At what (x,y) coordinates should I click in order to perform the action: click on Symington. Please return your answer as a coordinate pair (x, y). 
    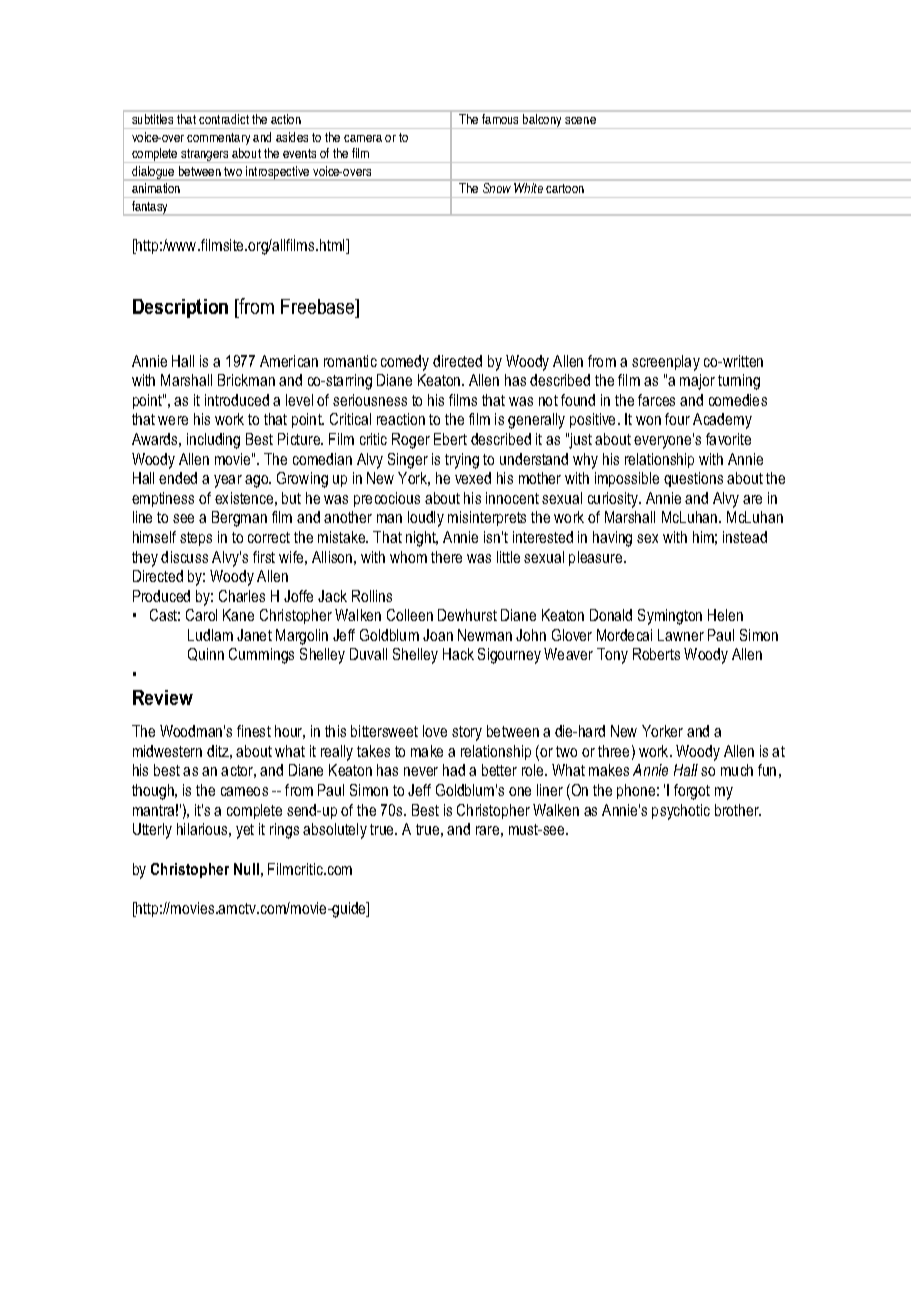
    Looking at the image, I should click on (670, 617).
